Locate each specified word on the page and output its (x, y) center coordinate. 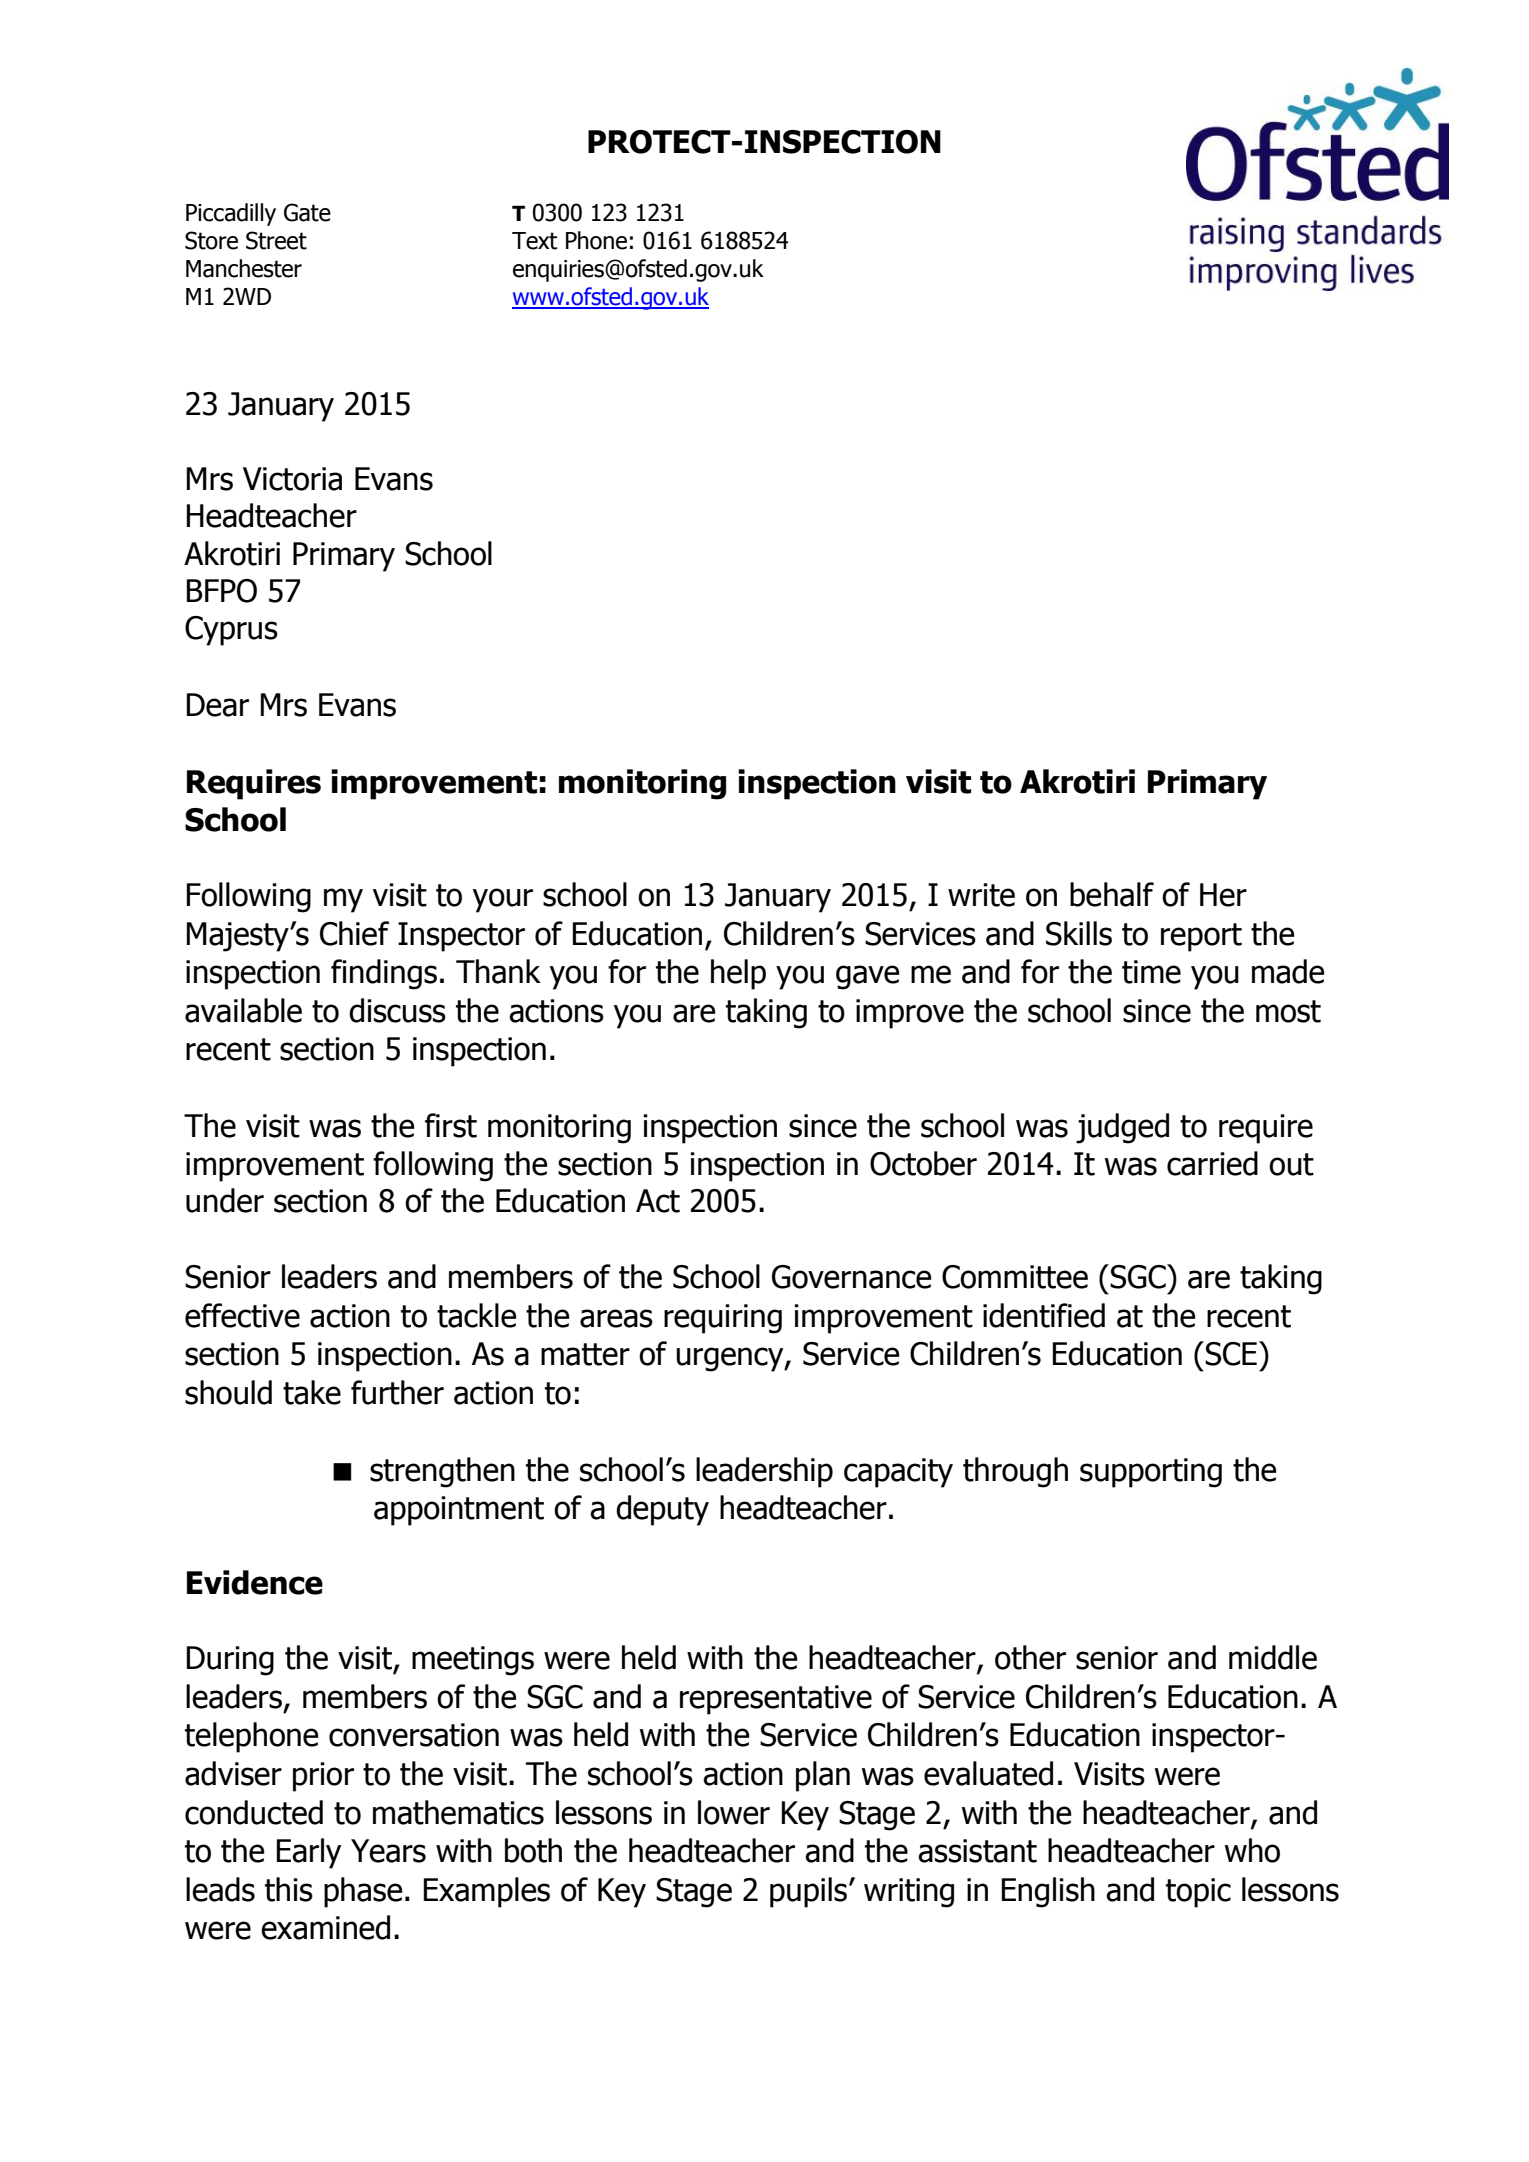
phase (363, 1892)
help (738, 974)
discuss (397, 1010)
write (981, 895)
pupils (810, 1892)
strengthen (442, 1472)
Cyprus (231, 631)
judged (1122, 1128)
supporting (1151, 1473)
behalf (1112, 894)
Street (276, 240)
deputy (662, 1510)
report (1201, 937)
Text (534, 241)
